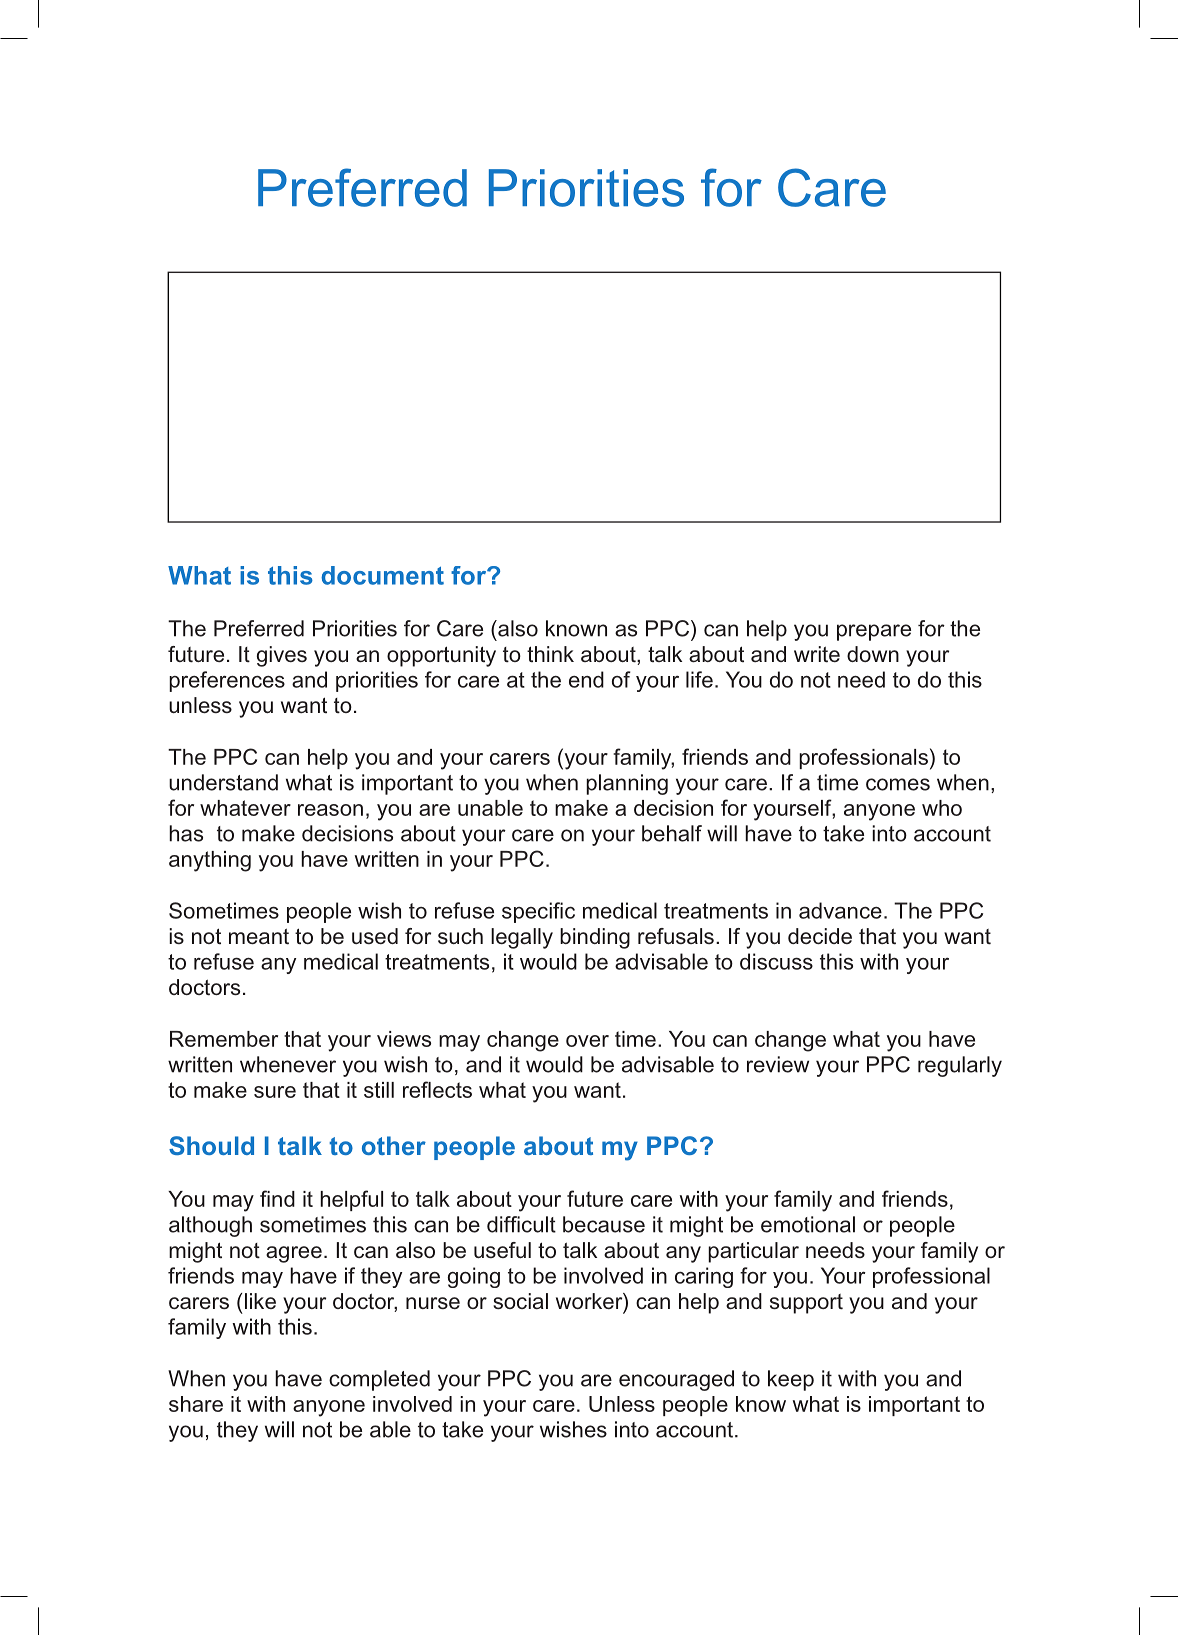  Describe the element at coordinates (282, 656) in the screenshot. I see `gives` at that location.
